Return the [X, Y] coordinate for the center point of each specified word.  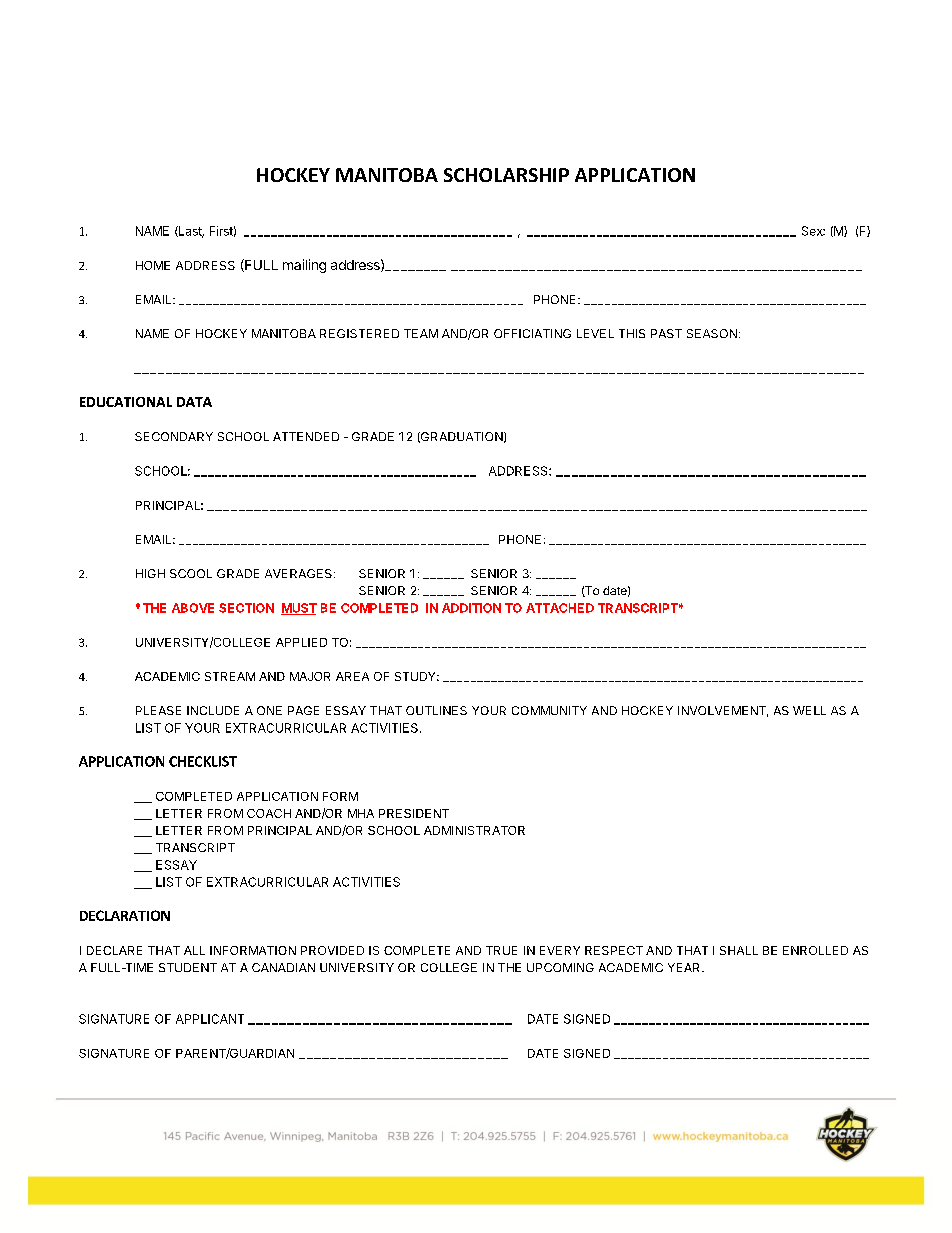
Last [190, 232]
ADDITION [471, 608]
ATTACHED [560, 608]
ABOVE [193, 608]
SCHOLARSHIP [506, 175]
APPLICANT [210, 1019]
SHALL [739, 950]
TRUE [501, 950]
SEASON [712, 333]
